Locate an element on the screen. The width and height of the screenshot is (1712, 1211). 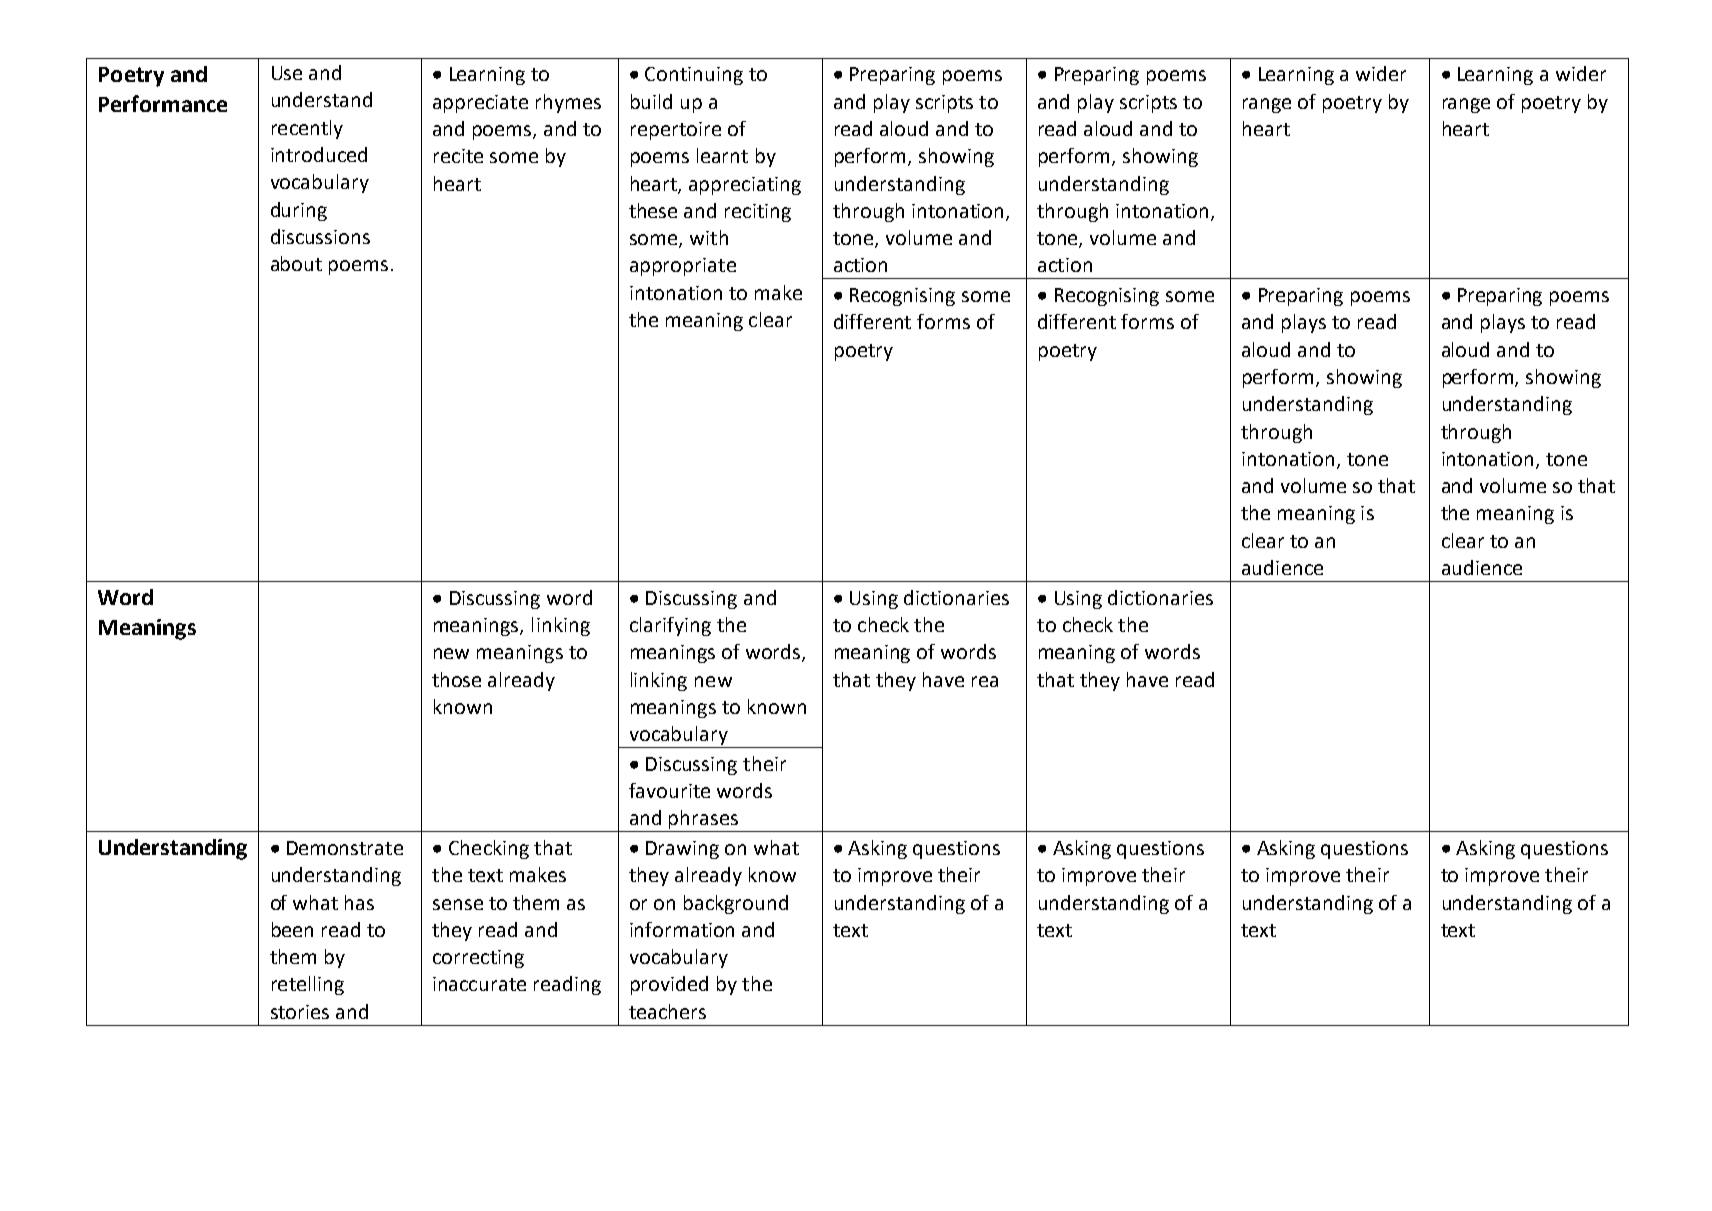
retelling is located at coordinates (308, 985).
